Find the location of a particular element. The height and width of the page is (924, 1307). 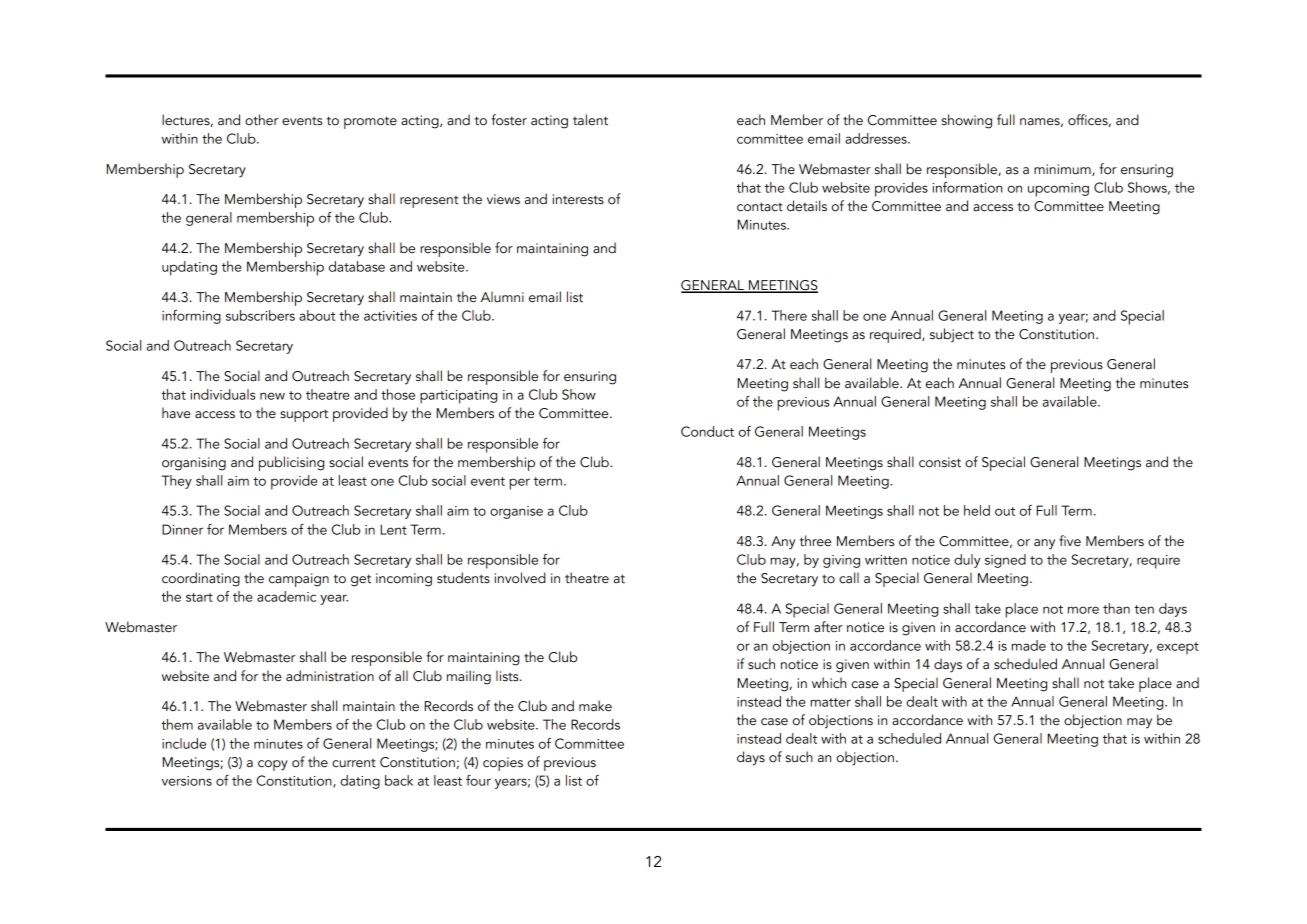

minimum is located at coordinates (1063, 170).
